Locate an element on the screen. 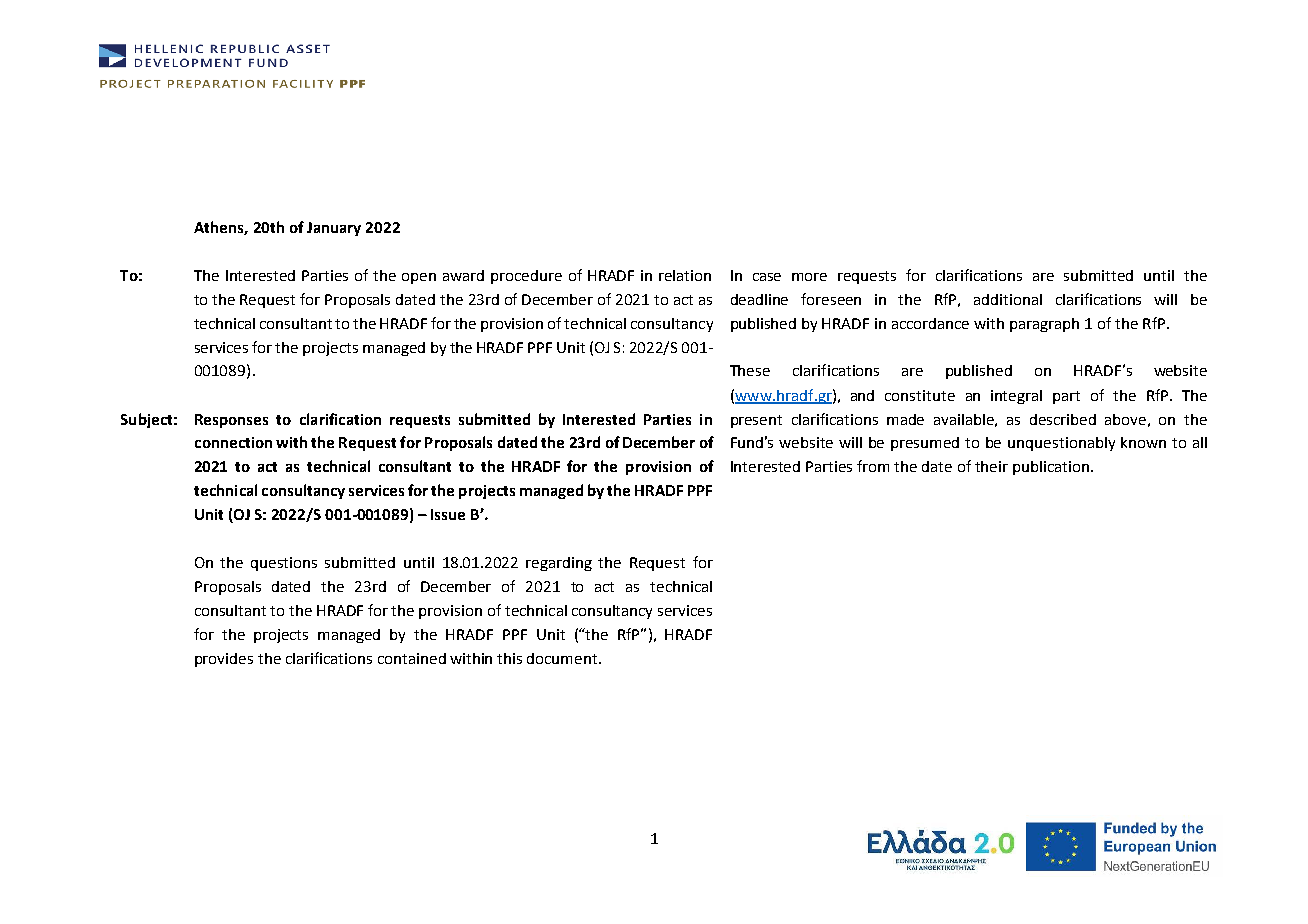 This screenshot has width=1308, height=924. regarding is located at coordinates (559, 564).
